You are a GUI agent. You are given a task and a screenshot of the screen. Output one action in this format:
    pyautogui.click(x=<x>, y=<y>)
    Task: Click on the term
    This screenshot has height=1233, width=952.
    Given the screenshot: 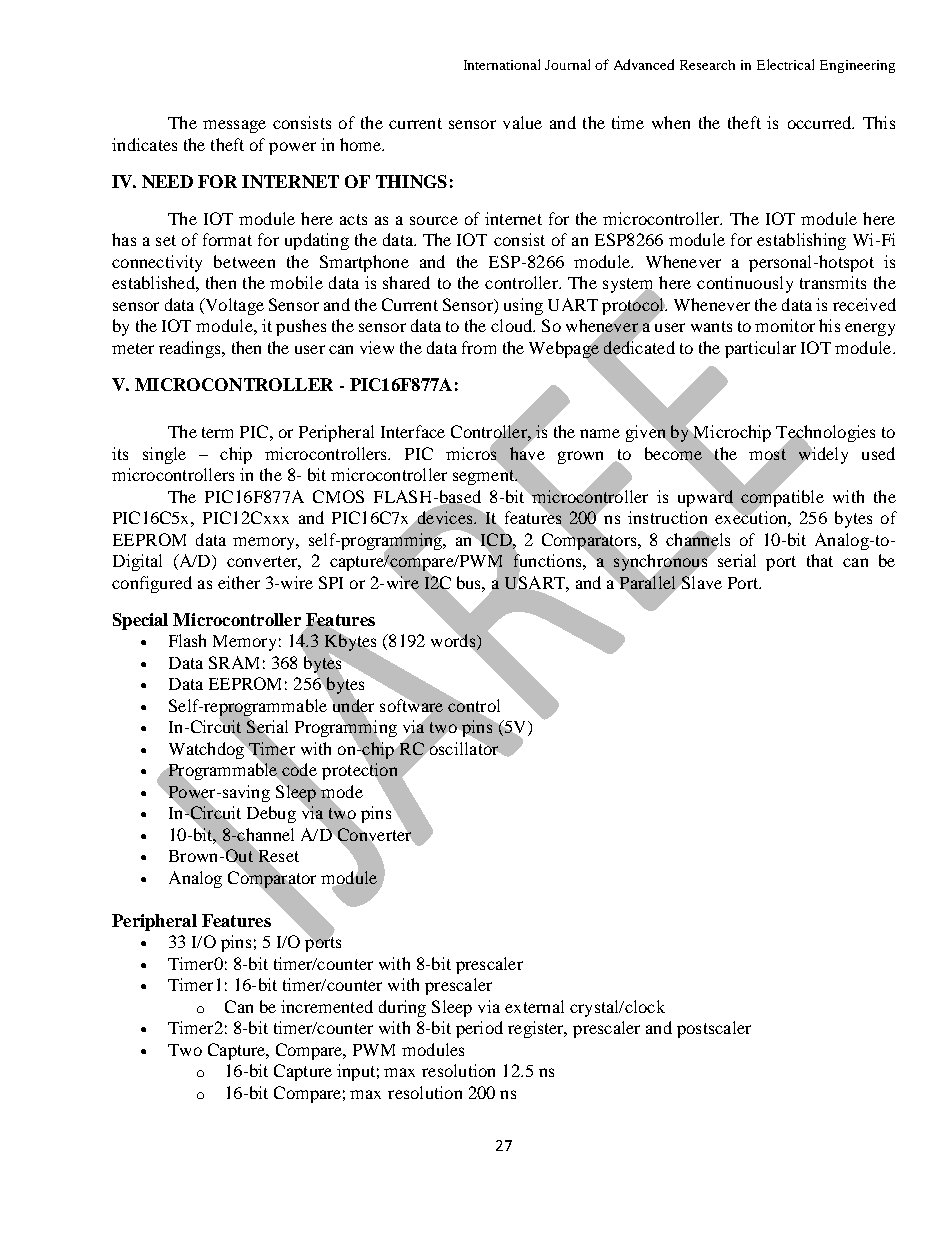 What is the action you would take?
    pyautogui.click(x=217, y=432)
